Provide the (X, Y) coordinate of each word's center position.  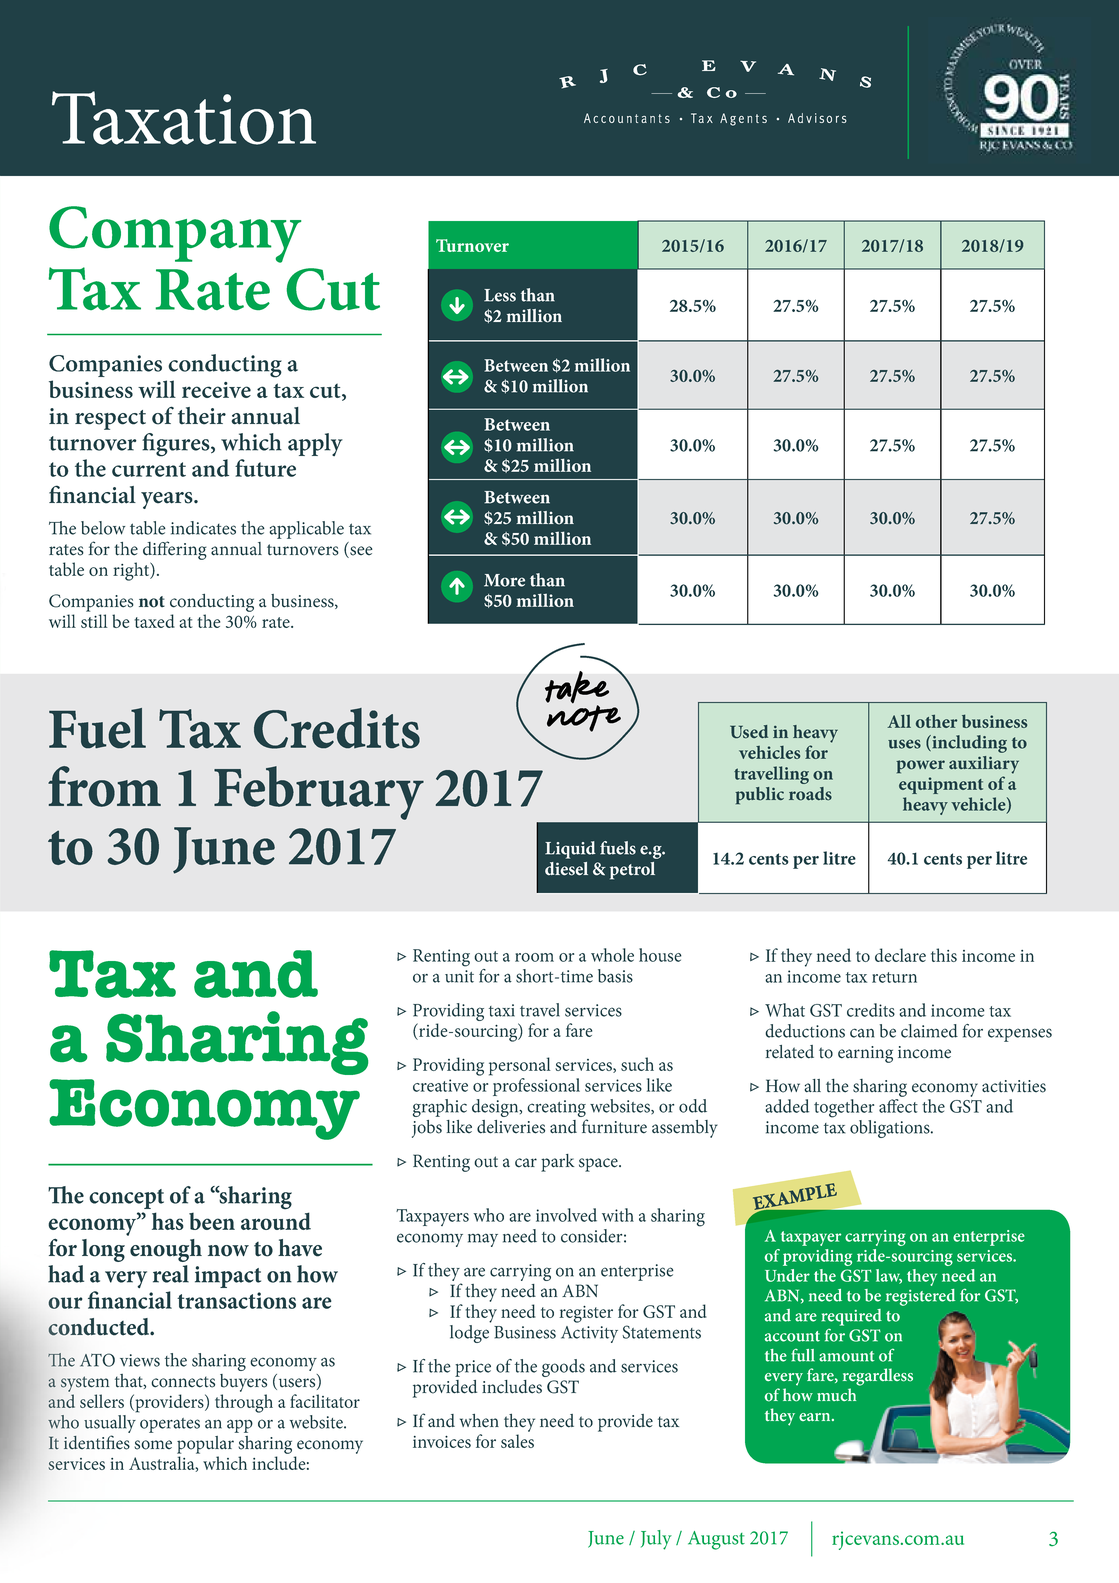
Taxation (184, 118)
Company (175, 234)
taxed (155, 621)
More (504, 580)
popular (205, 1445)
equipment (941, 785)
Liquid (570, 850)
